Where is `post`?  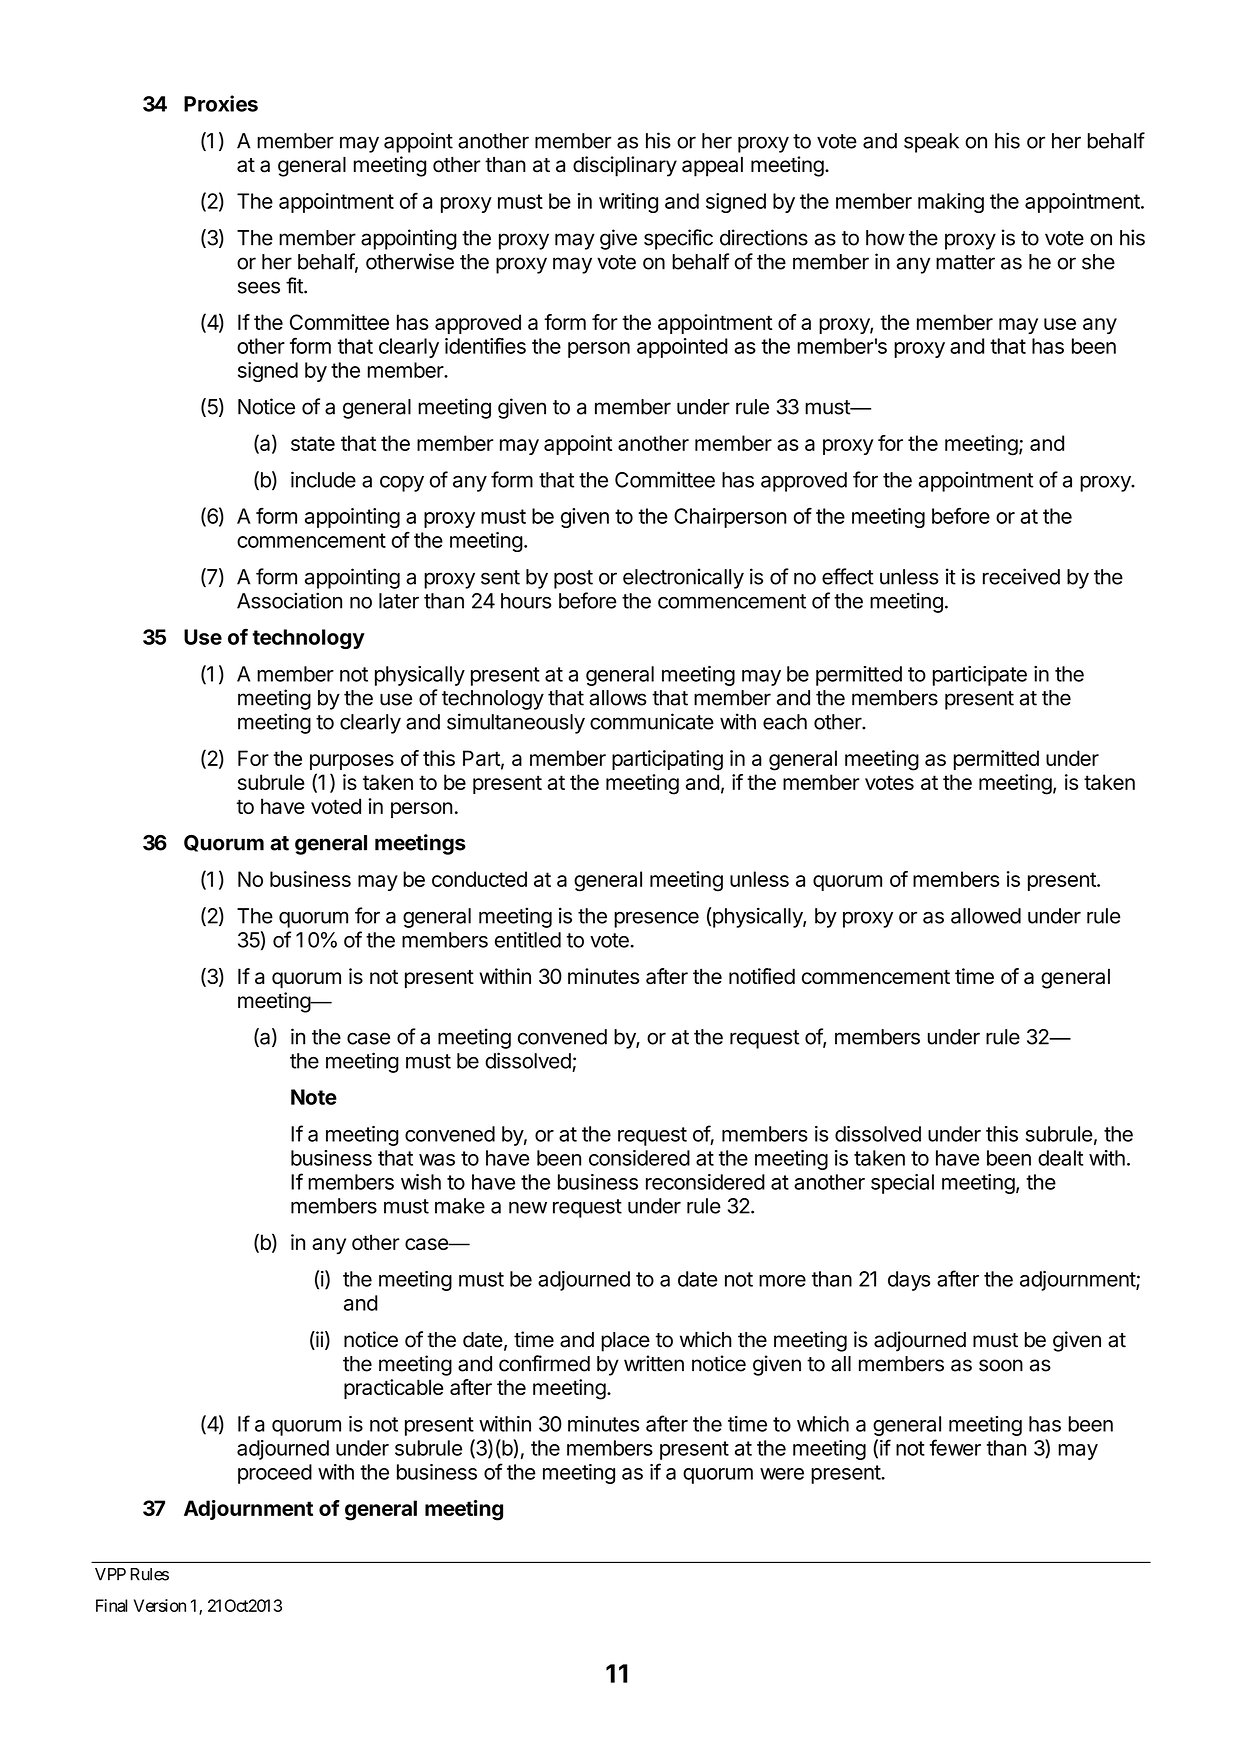
post is located at coordinates (573, 579).
